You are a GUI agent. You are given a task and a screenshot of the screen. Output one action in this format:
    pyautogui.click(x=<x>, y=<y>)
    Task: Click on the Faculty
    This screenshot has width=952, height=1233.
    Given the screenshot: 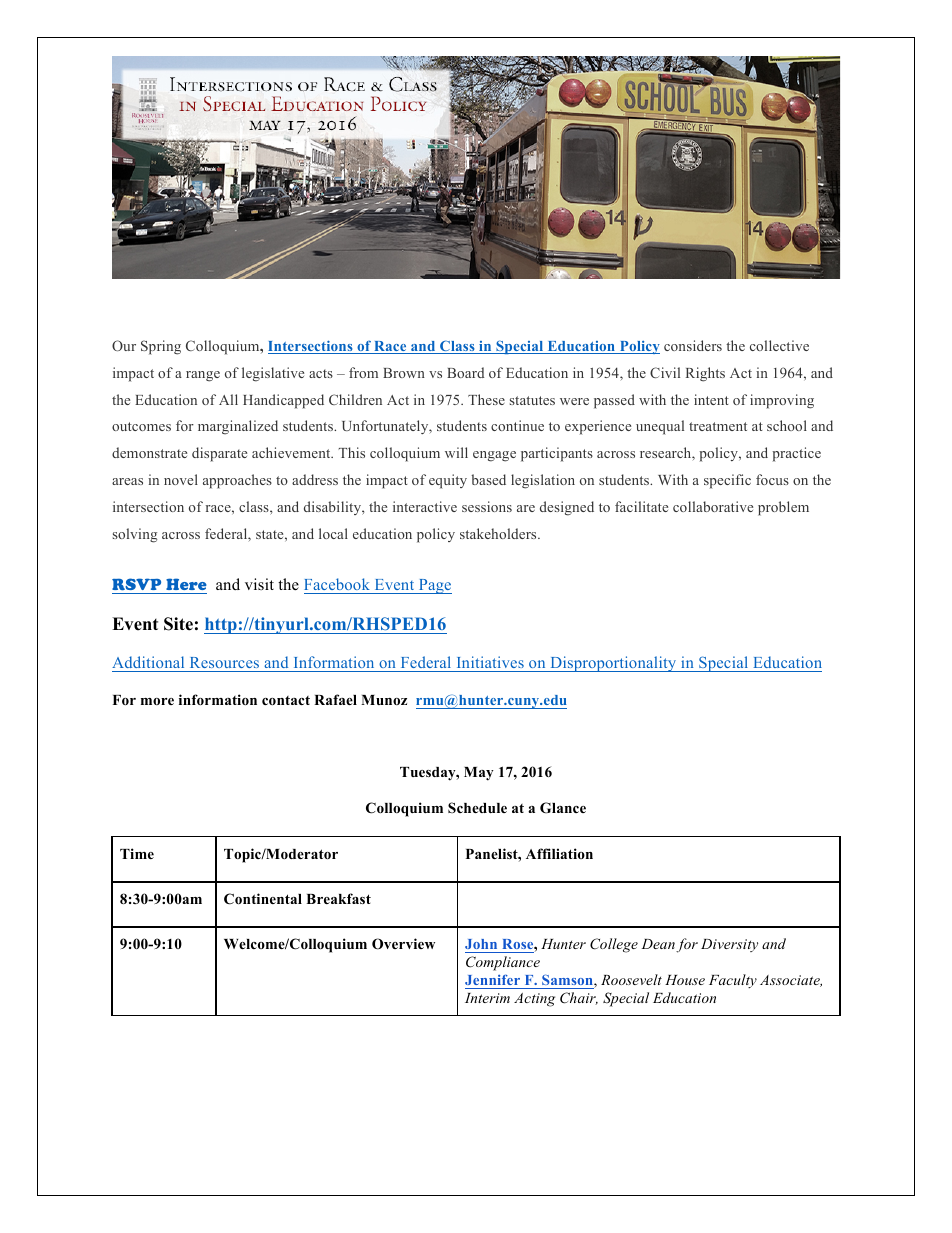 What is the action you would take?
    pyautogui.click(x=733, y=981)
